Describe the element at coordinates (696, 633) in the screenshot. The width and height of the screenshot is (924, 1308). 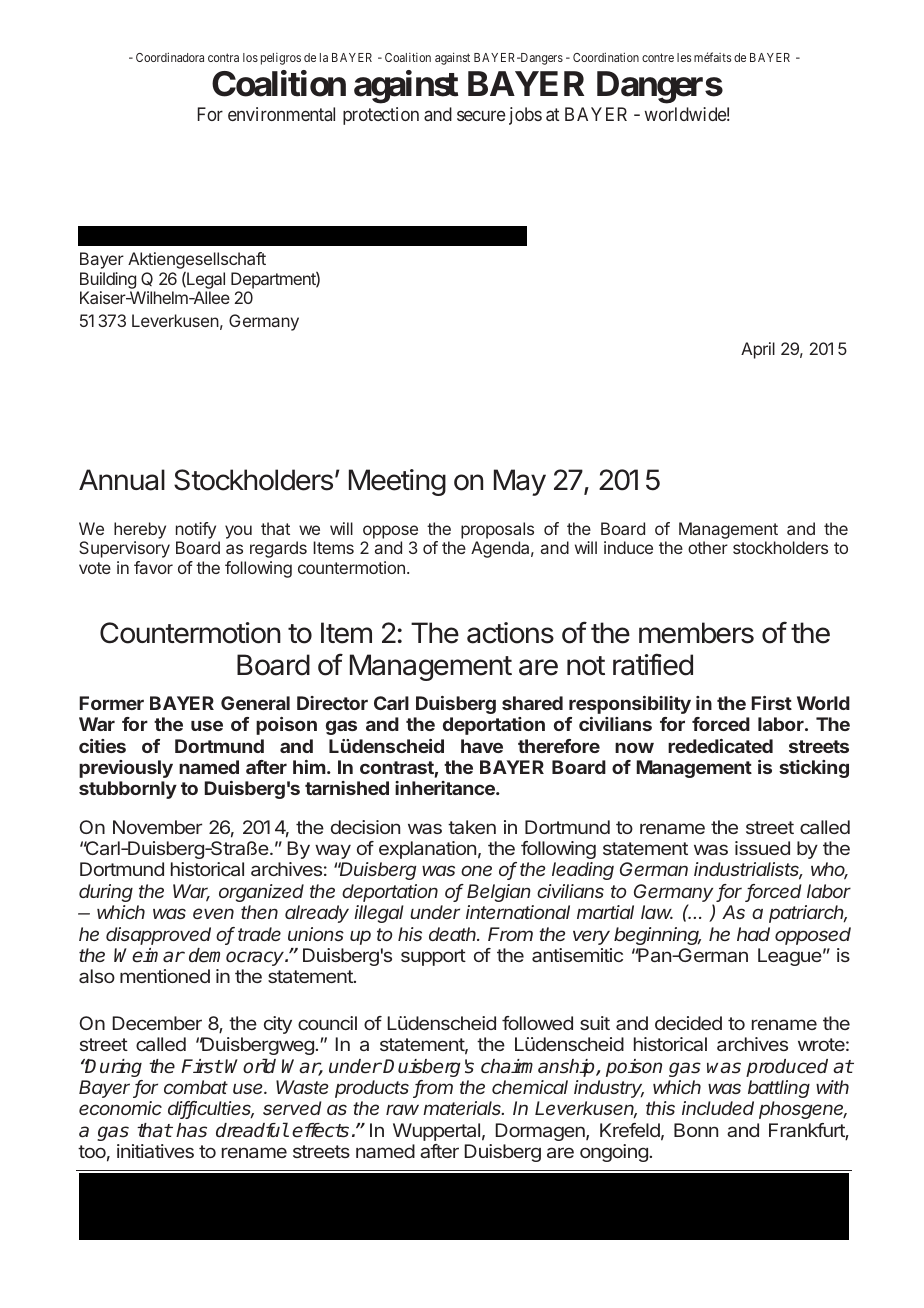
I see `members` at that location.
